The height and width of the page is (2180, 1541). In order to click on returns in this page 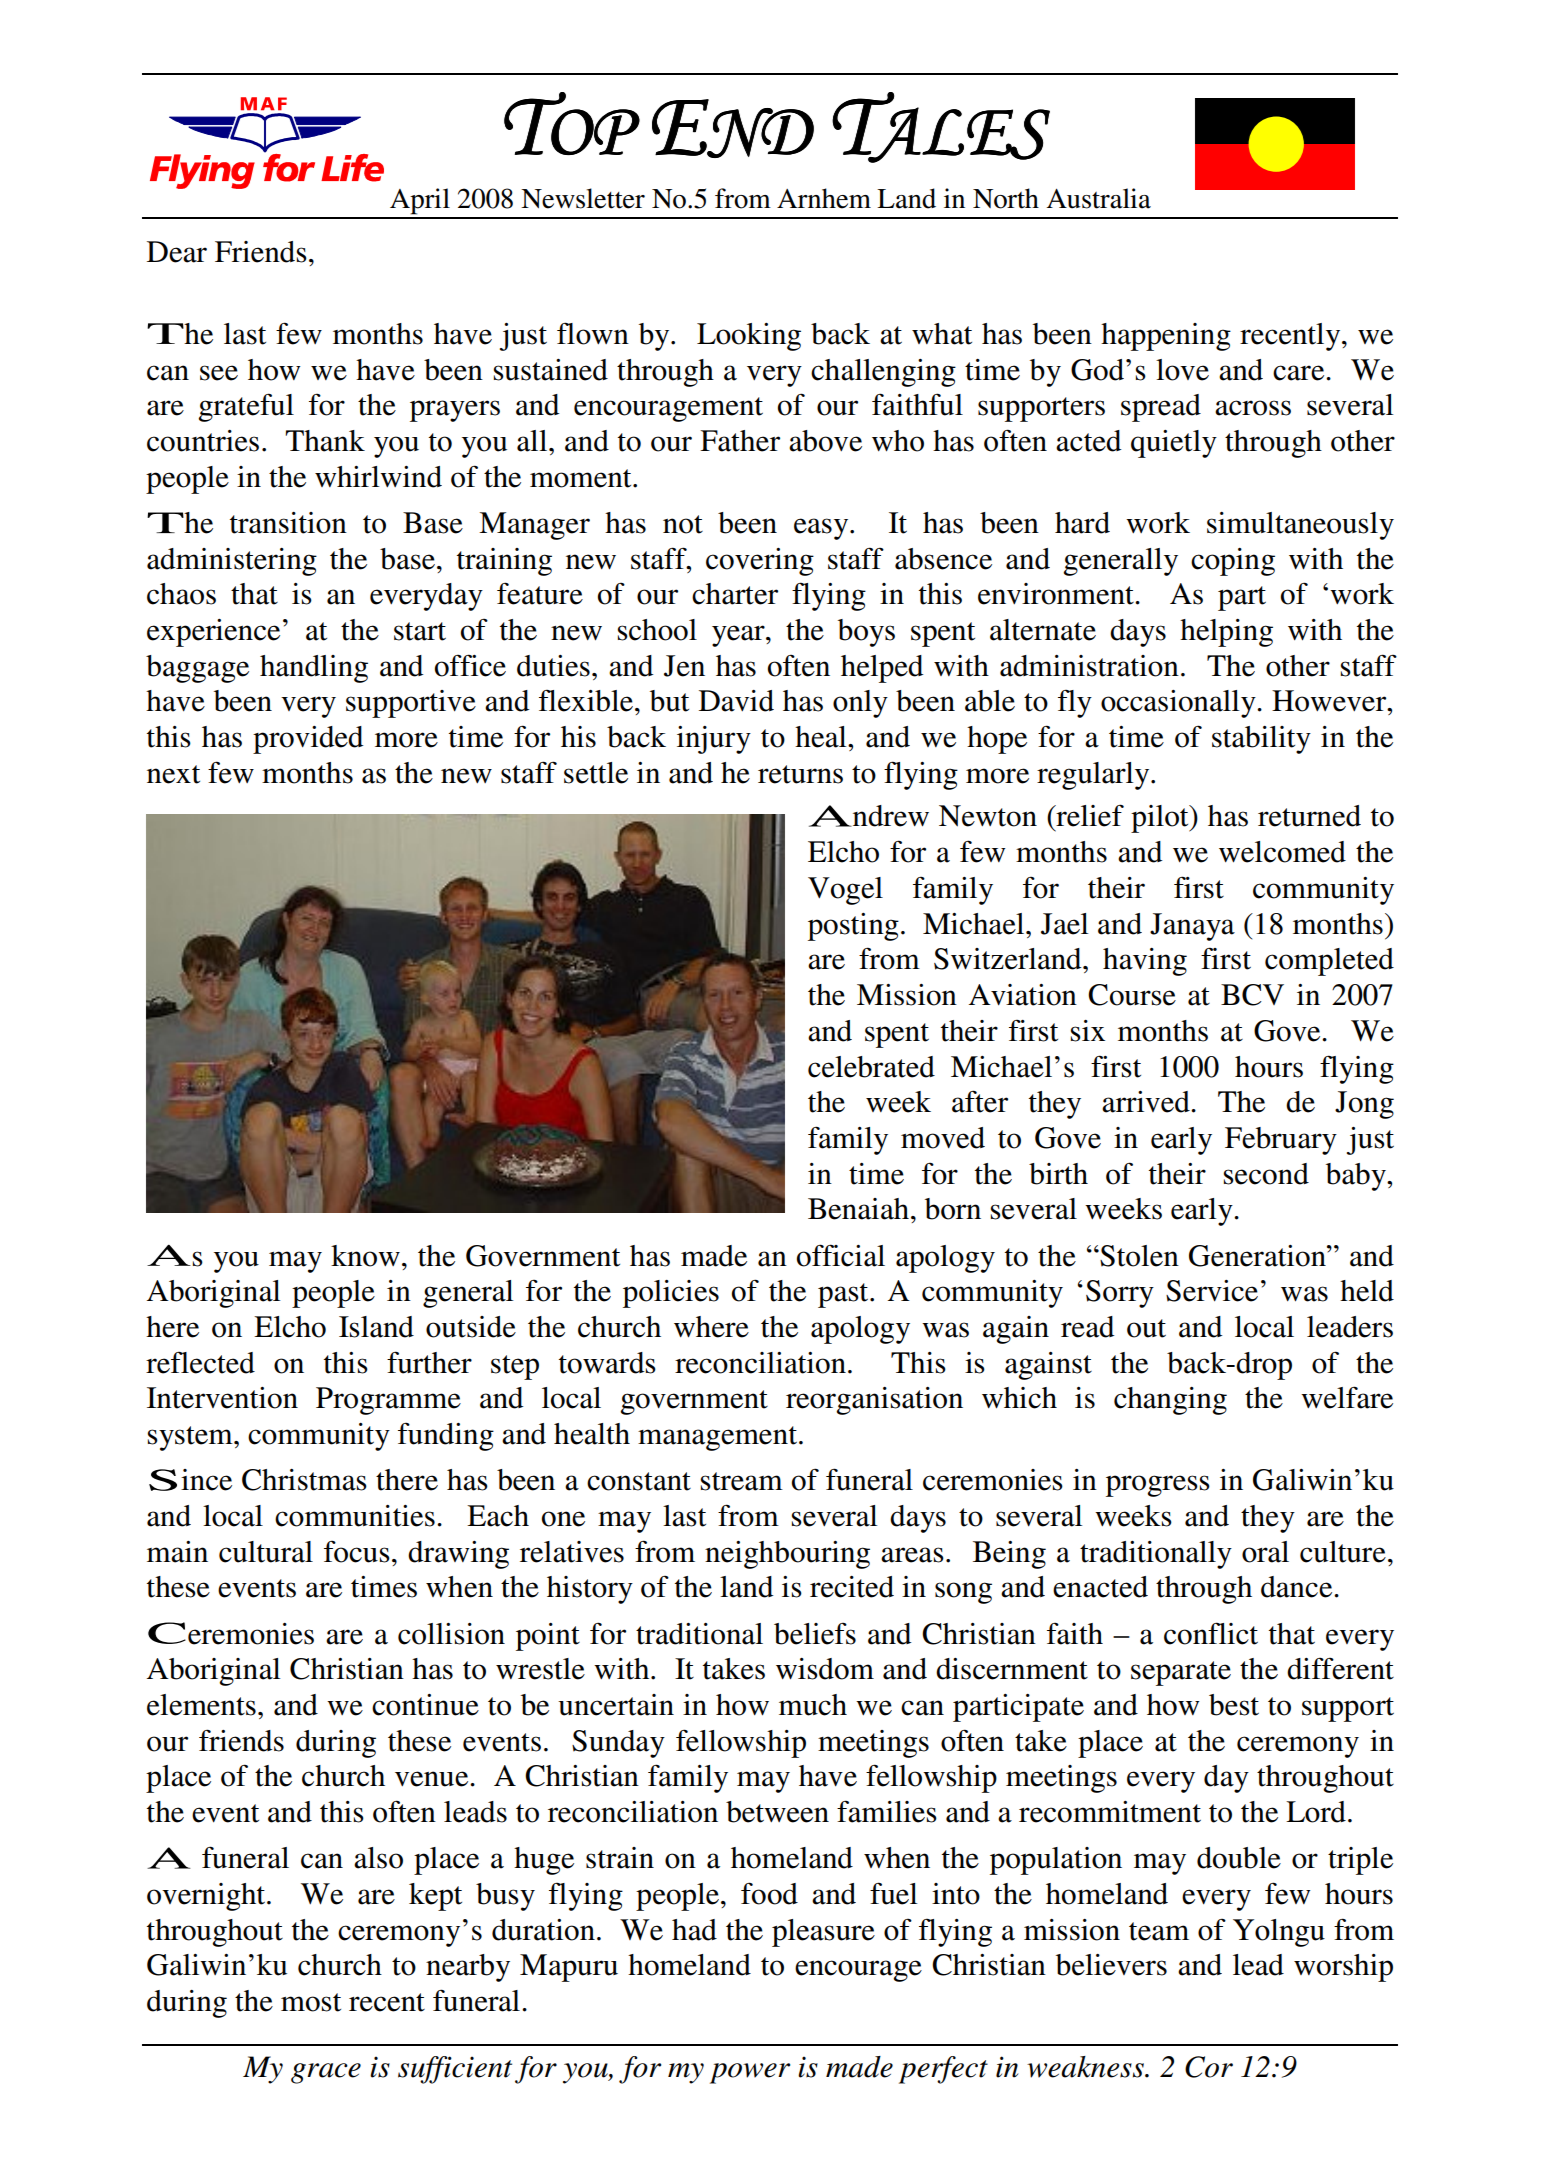, I will do `click(800, 774)`.
